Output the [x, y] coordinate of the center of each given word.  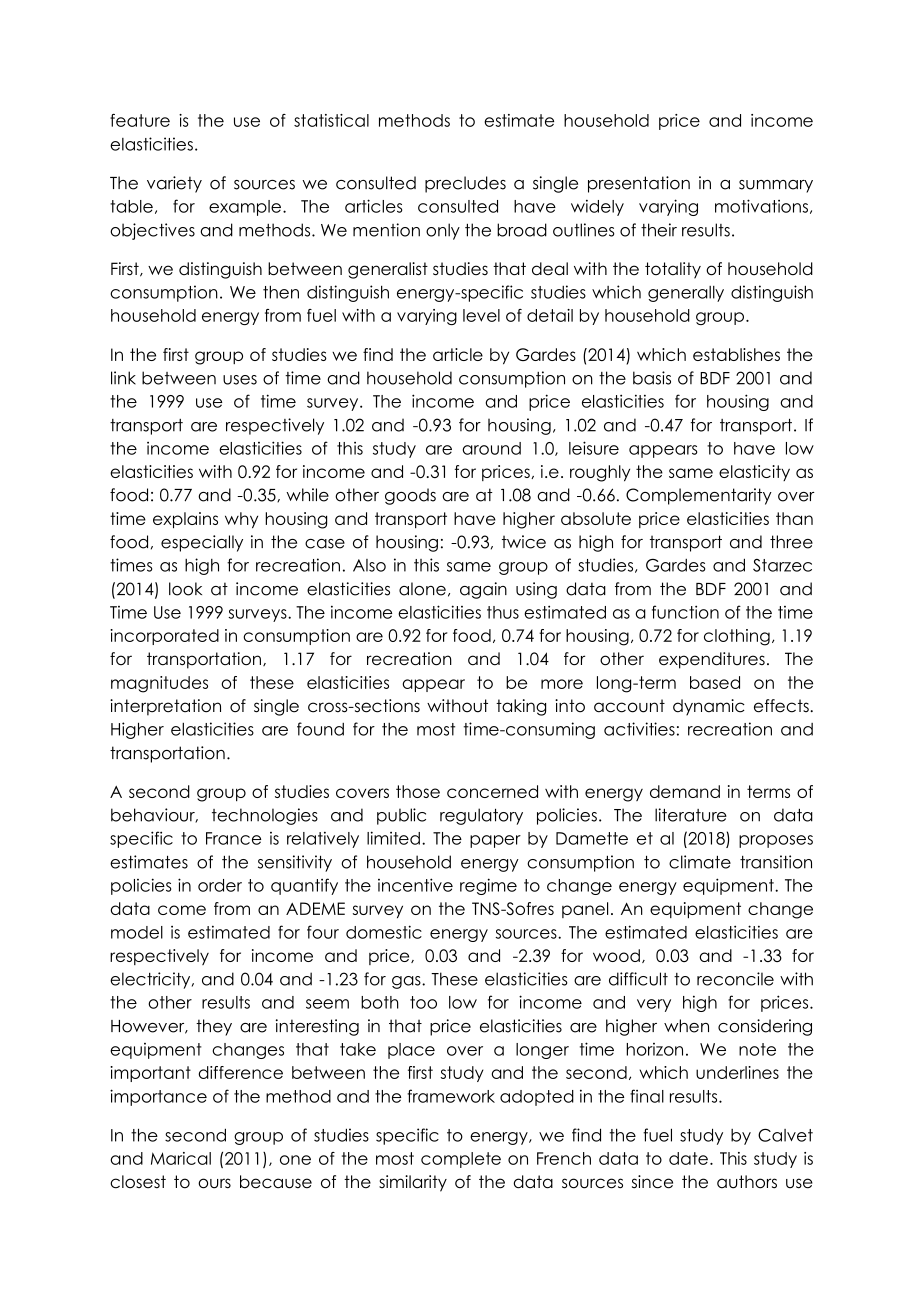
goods [410, 496]
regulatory [481, 816]
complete [461, 1160]
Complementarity [699, 496]
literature [691, 815]
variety [174, 184]
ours [214, 1183]
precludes [465, 184]
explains [185, 520]
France [233, 838]
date [688, 1158]
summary [776, 186]
